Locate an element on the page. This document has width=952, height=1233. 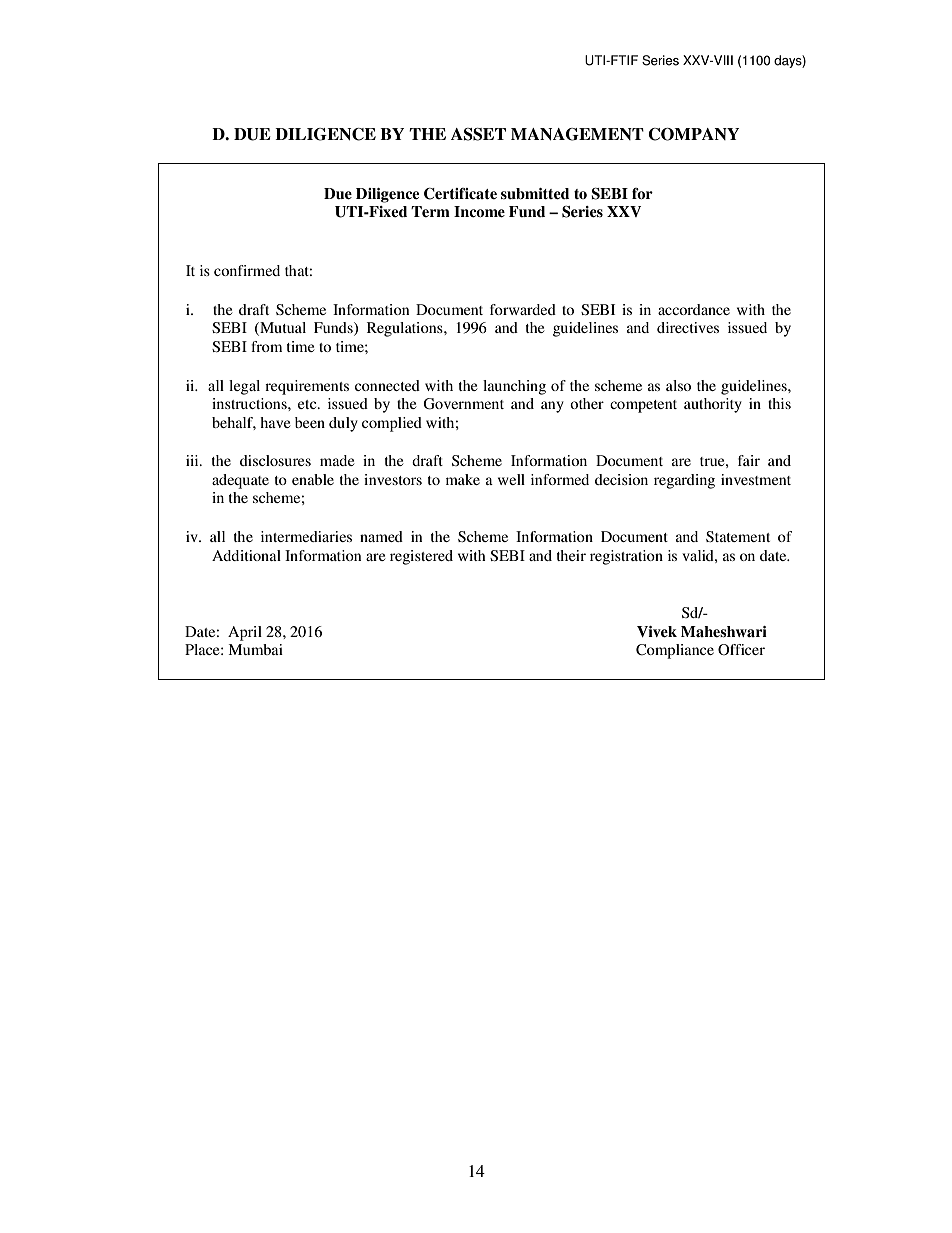
Vivek is located at coordinates (657, 631).
